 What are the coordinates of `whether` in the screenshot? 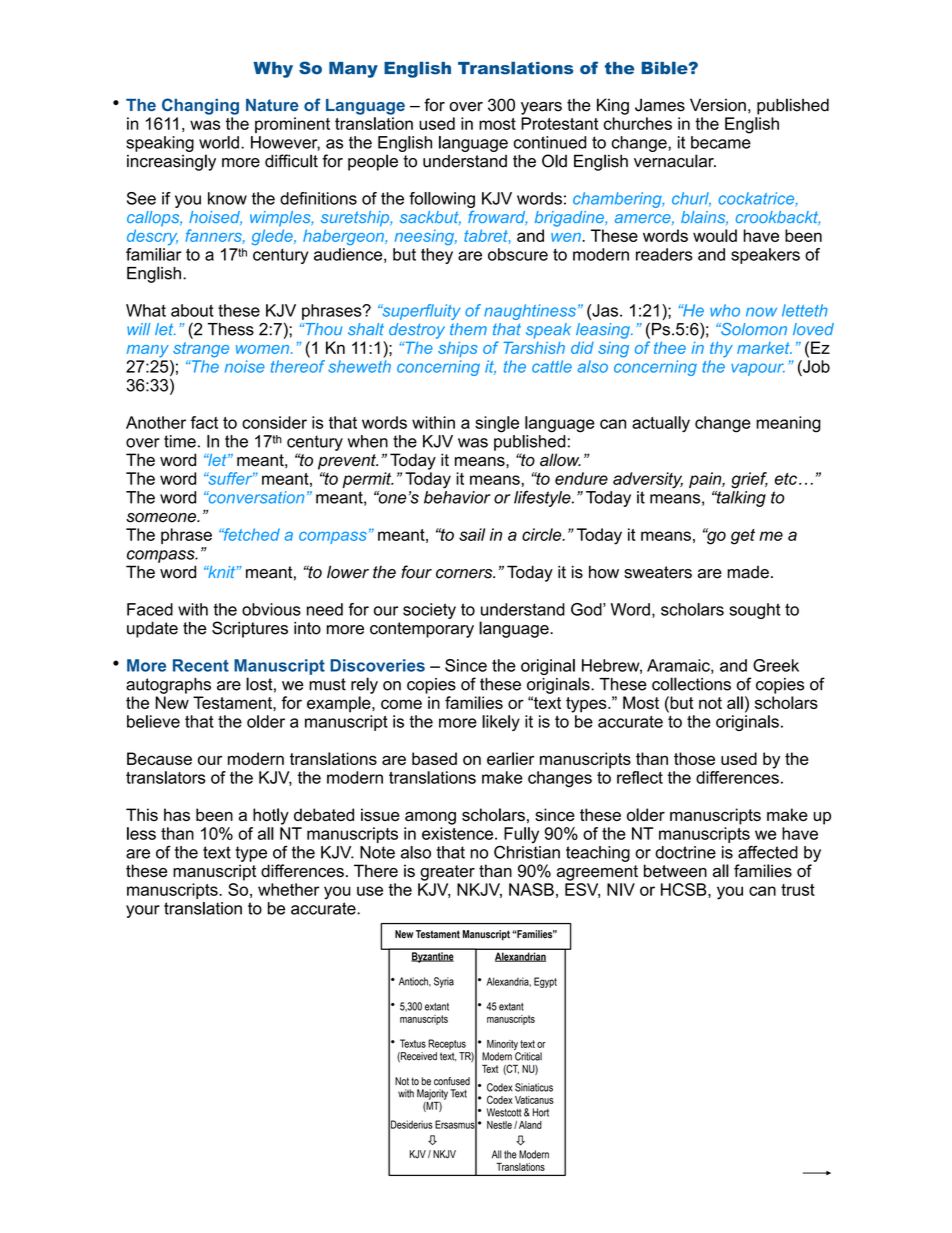 It's located at (288, 889).
